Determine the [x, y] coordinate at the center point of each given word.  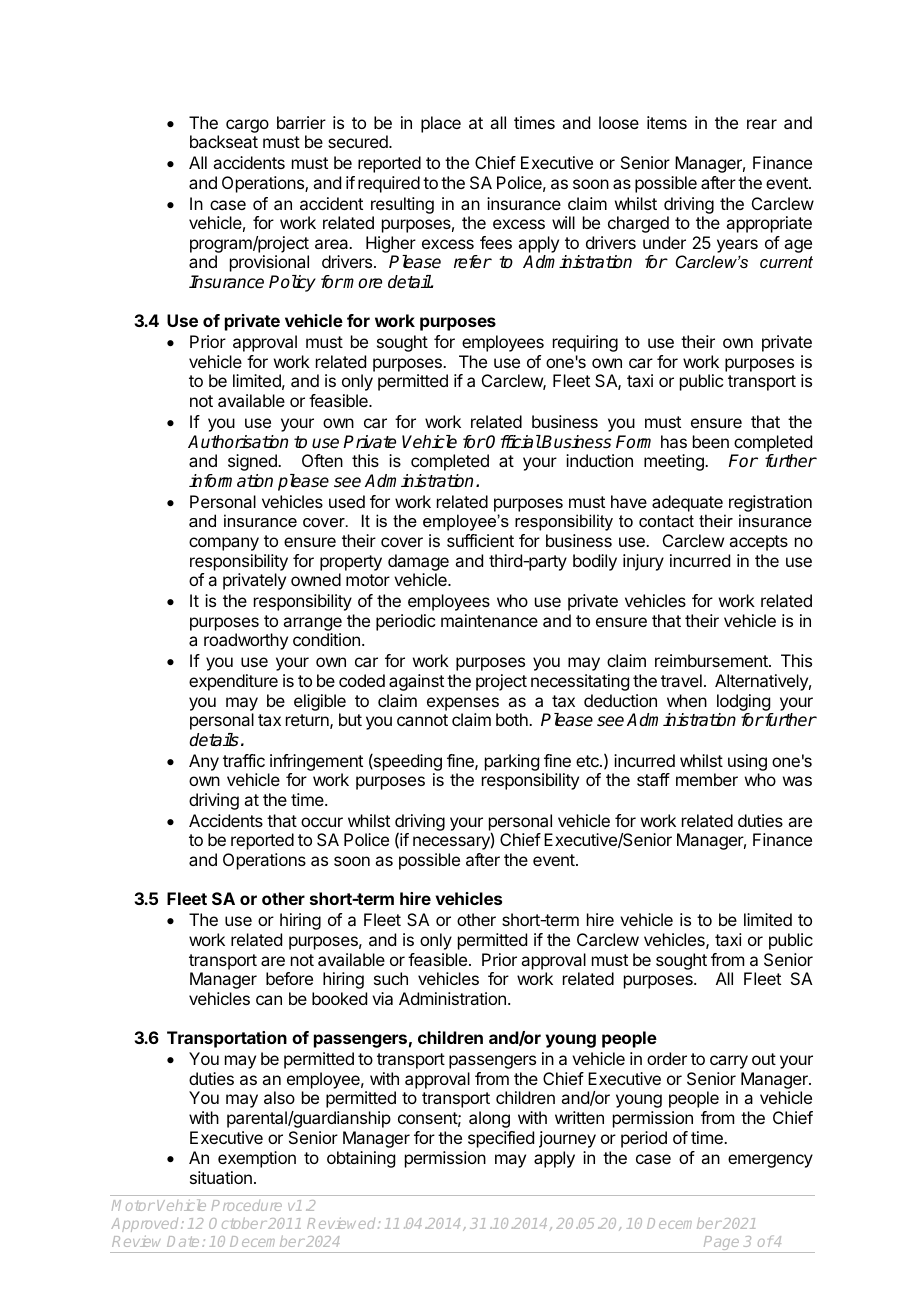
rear [762, 124]
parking [512, 762]
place [441, 124]
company [224, 544]
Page [722, 1244]
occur [322, 822]
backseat [224, 141]
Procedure [246, 1205]
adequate [687, 503]
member [707, 779]
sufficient [480, 540]
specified [501, 1139]
